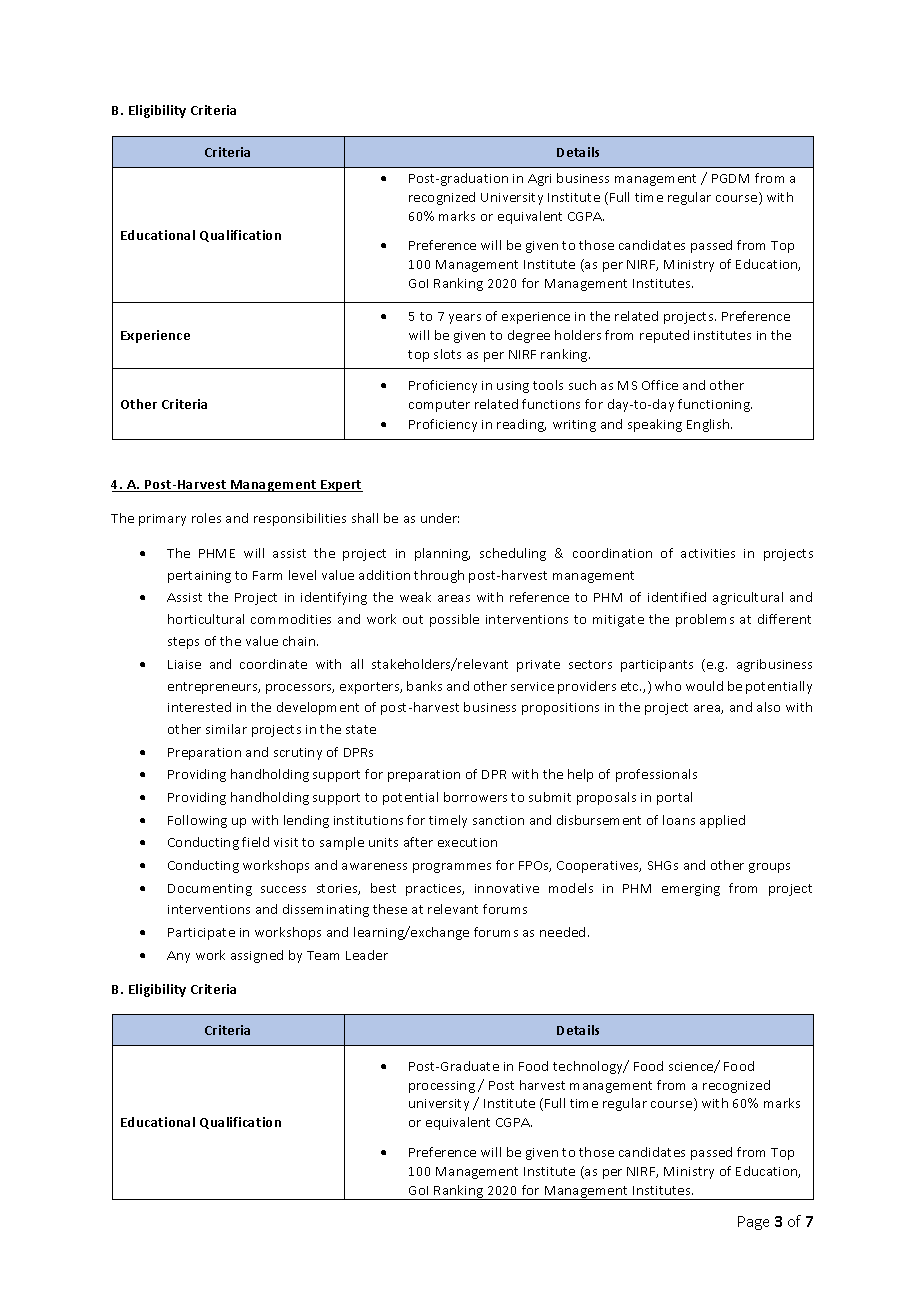 The width and height of the screenshot is (924, 1308). Describe the element at coordinates (664, 336) in the screenshot. I see `reputed` at that location.
